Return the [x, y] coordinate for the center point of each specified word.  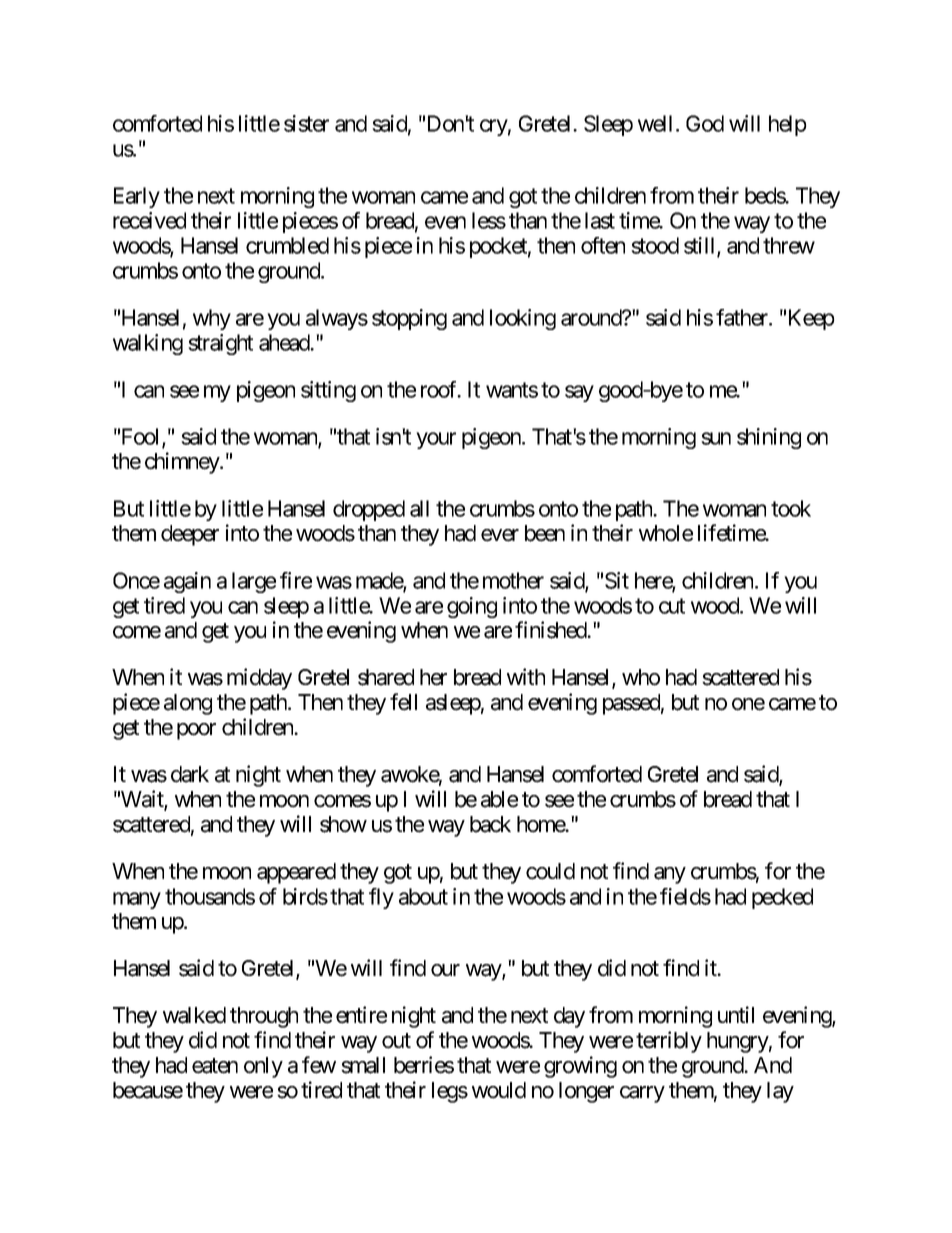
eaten [215, 1066]
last [600, 220]
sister [306, 123]
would [499, 1090]
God [705, 123]
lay [780, 1092]
